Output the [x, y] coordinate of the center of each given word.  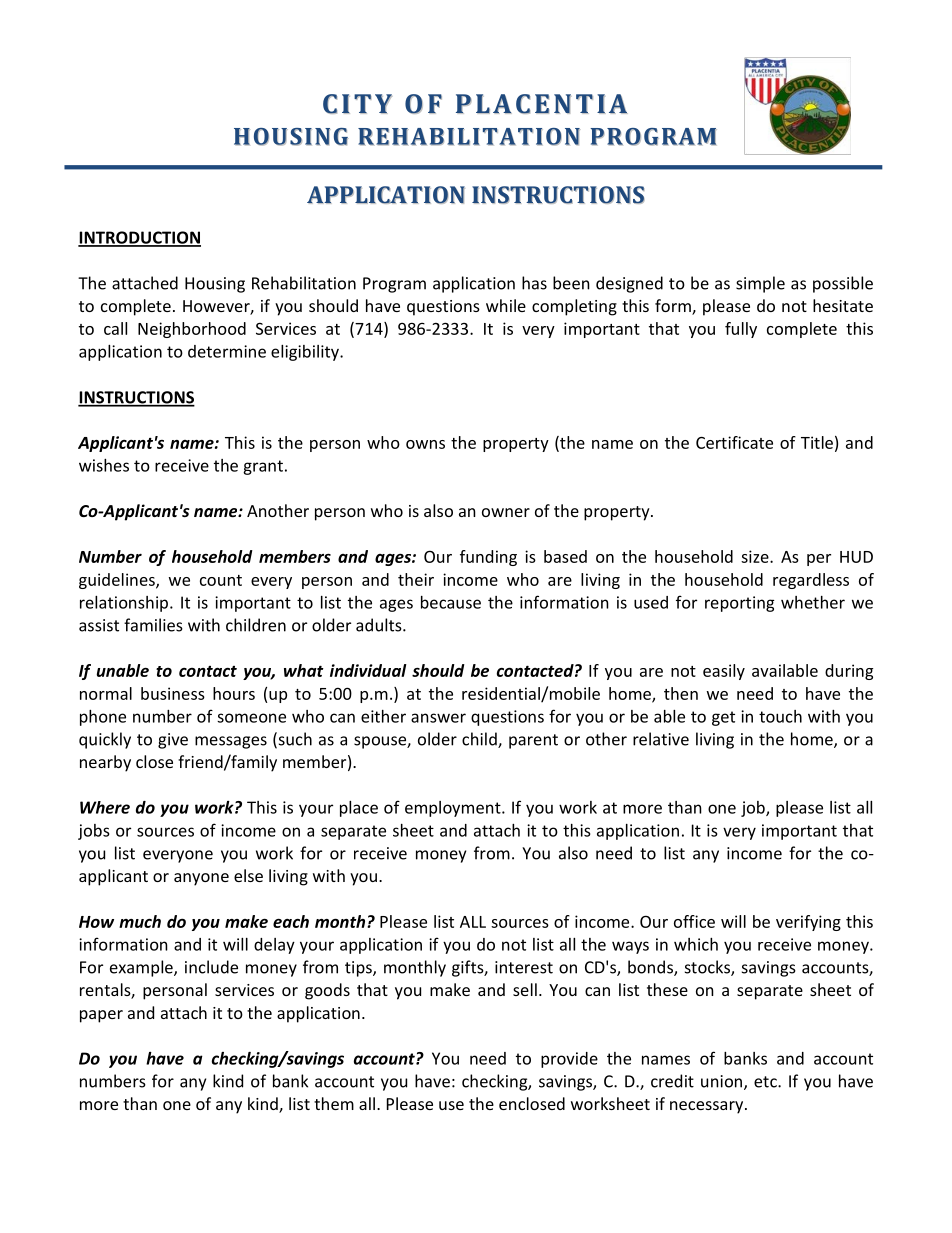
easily [724, 672]
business [173, 693]
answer [438, 718]
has [534, 283]
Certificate [734, 442]
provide [569, 1060]
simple [760, 284]
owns [425, 444]
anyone [201, 879]
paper [101, 1016]
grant [263, 467]
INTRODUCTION [139, 238]
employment [454, 809]
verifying [808, 923]
